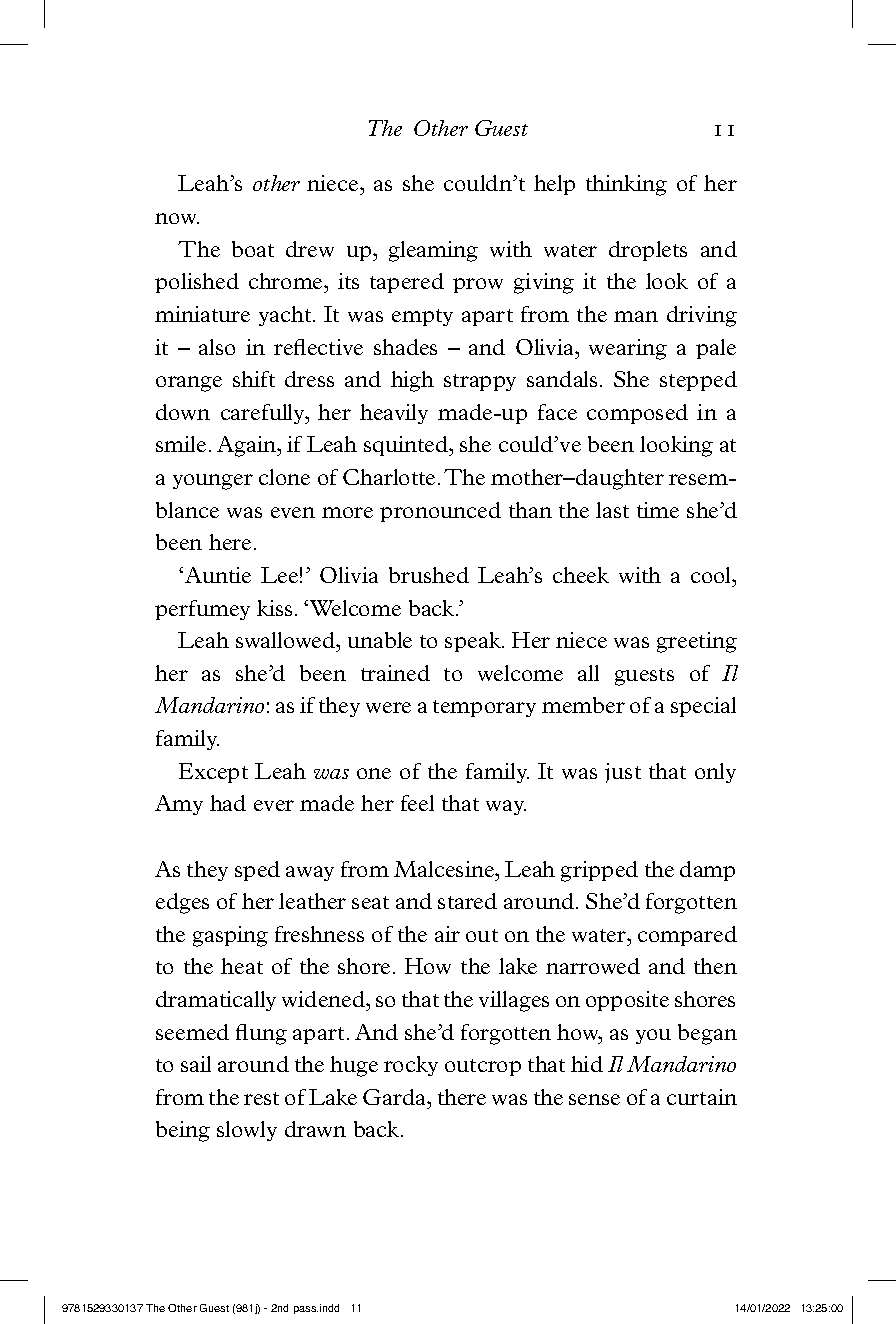 This document has width=896, height=1324. What do you see at coordinates (626, 185) in the document?
I see `thinking` at bounding box center [626, 185].
